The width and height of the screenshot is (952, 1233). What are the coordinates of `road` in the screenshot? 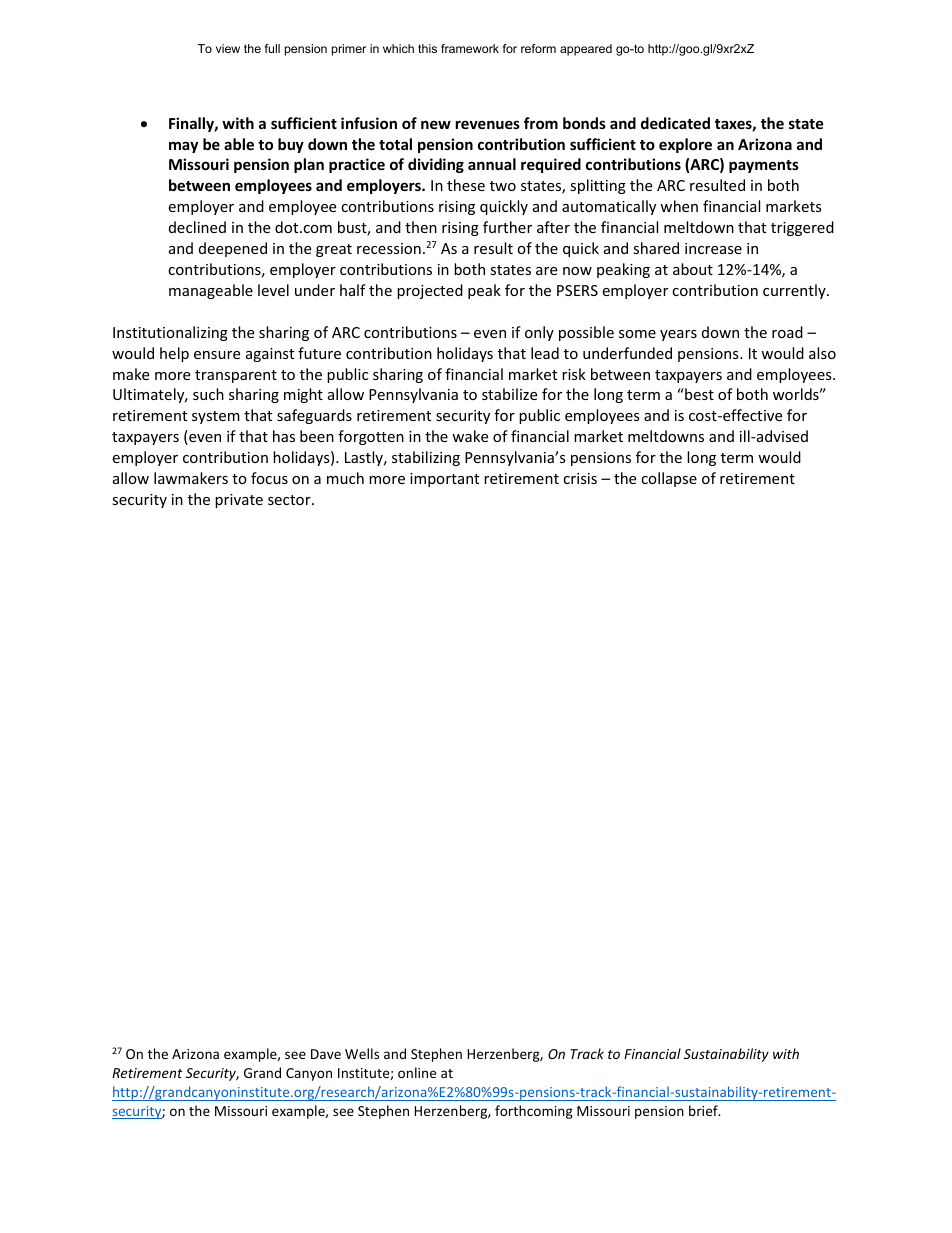 It's located at (787, 332).
